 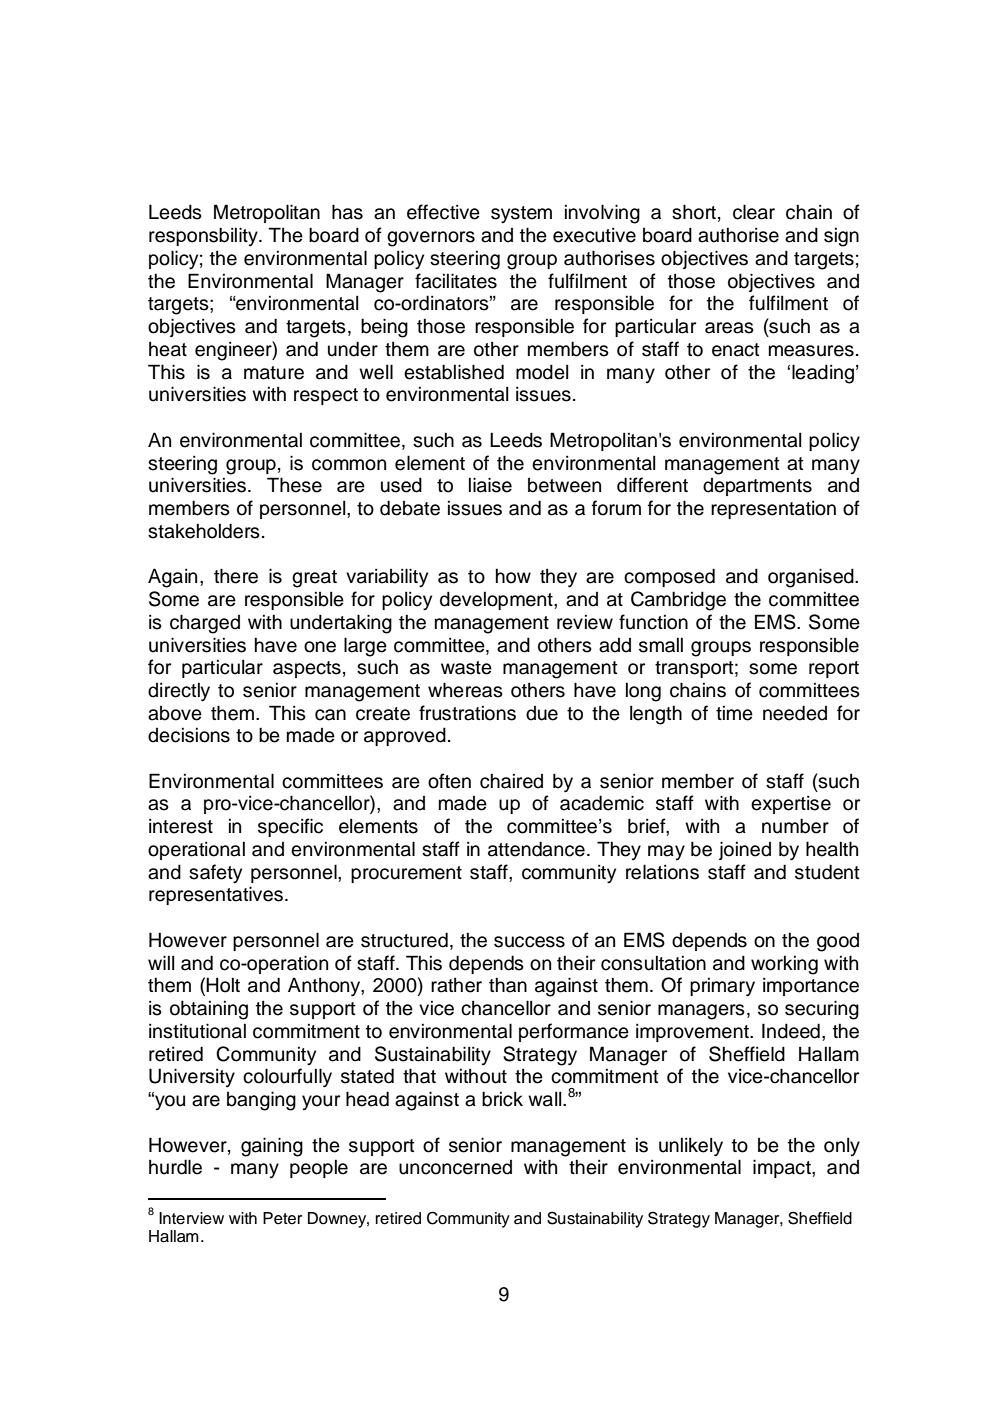 I want to click on system, so click(x=521, y=215).
